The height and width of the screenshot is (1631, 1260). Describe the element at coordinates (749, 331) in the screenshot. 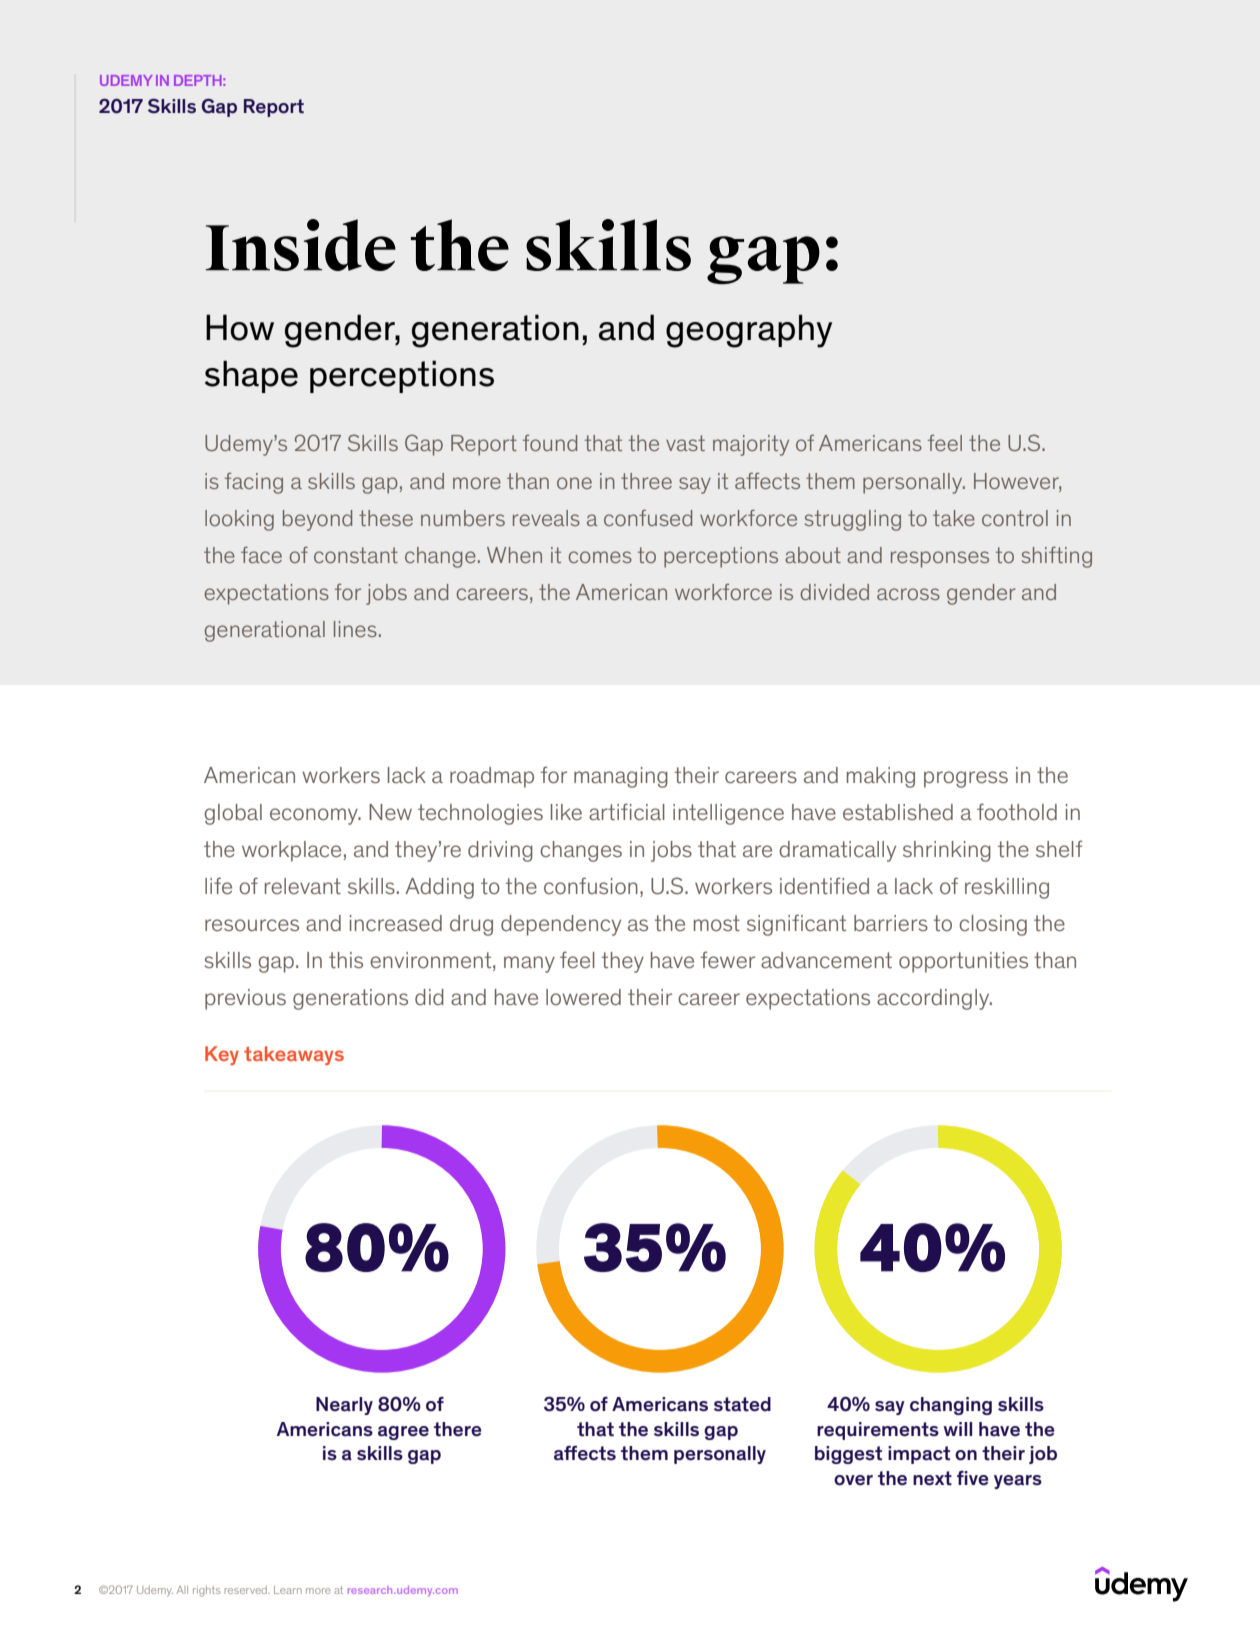

I see `geography` at that location.
